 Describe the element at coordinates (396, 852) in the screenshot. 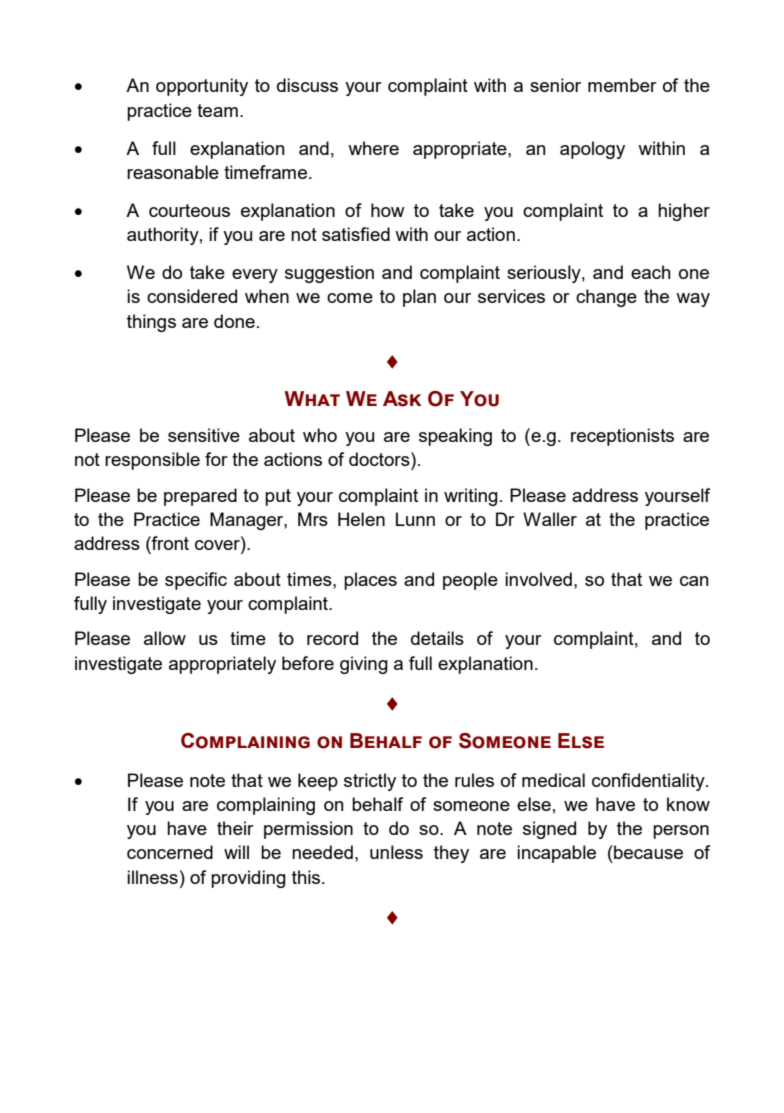

I see `unless` at that location.
